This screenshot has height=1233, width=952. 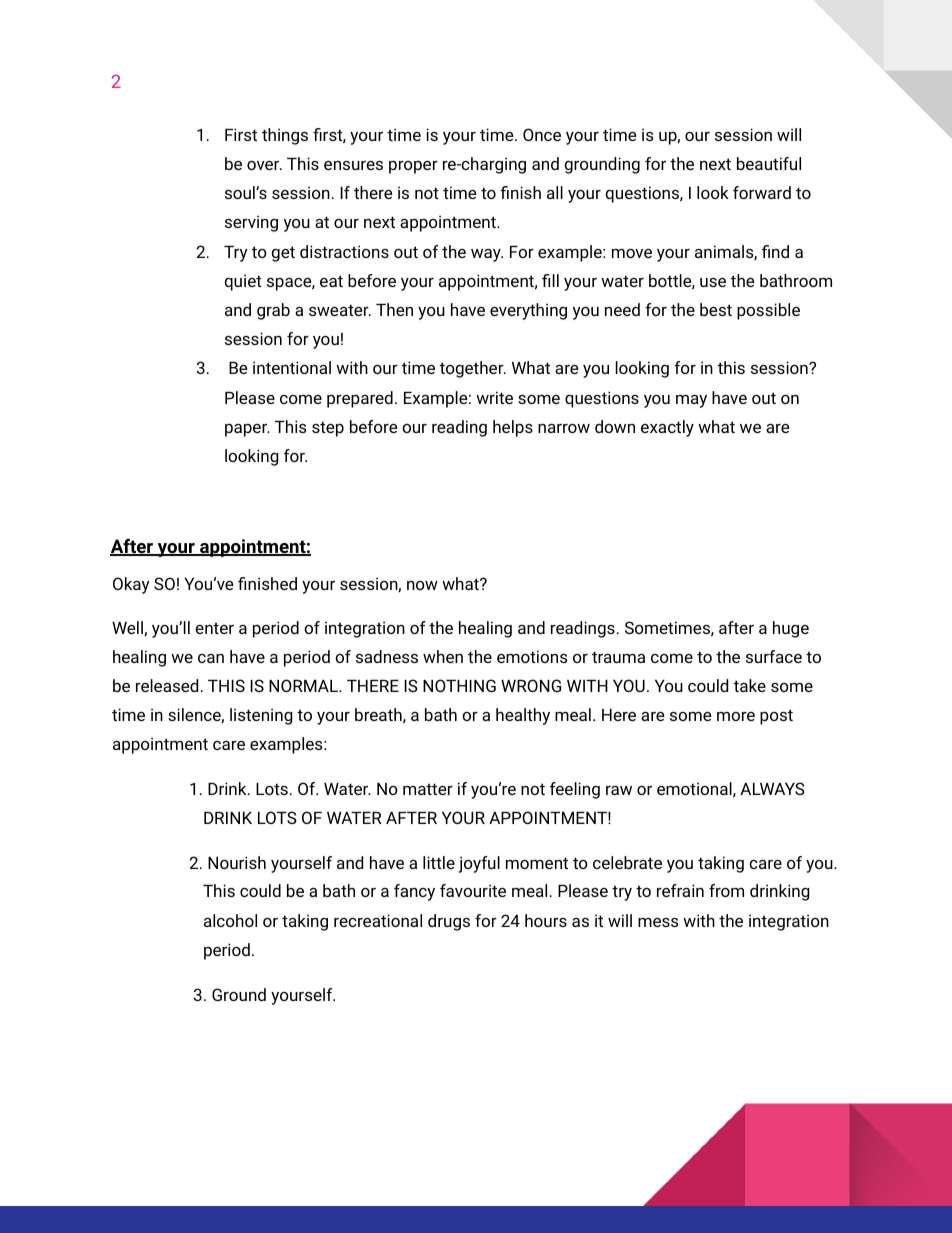 I want to click on over, so click(x=264, y=165).
